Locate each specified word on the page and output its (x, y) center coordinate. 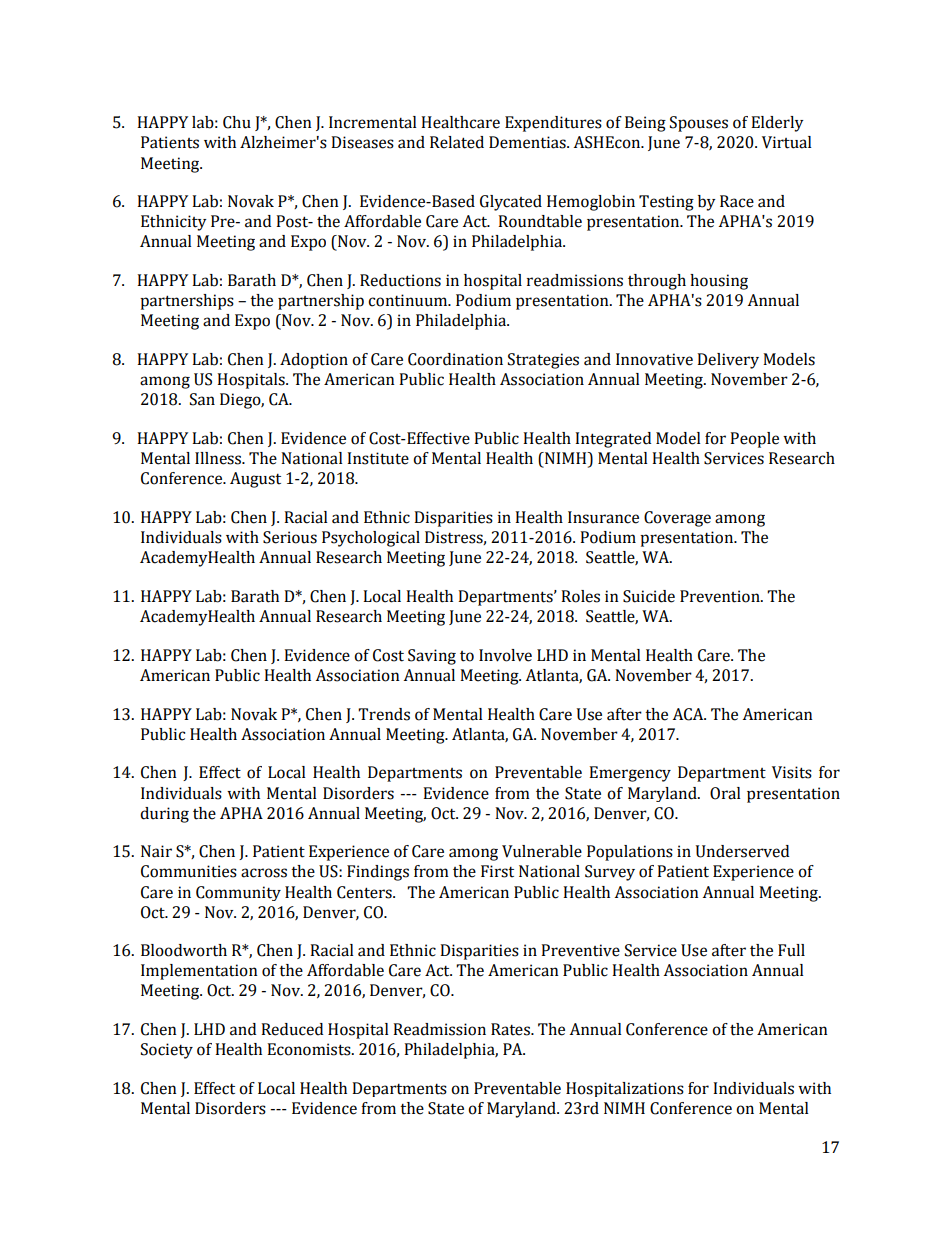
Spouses (699, 124)
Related (457, 142)
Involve (505, 655)
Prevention (721, 596)
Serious (290, 537)
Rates (511, 1029)
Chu (237, 122)
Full (791, 950)
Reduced (292, 1029)
